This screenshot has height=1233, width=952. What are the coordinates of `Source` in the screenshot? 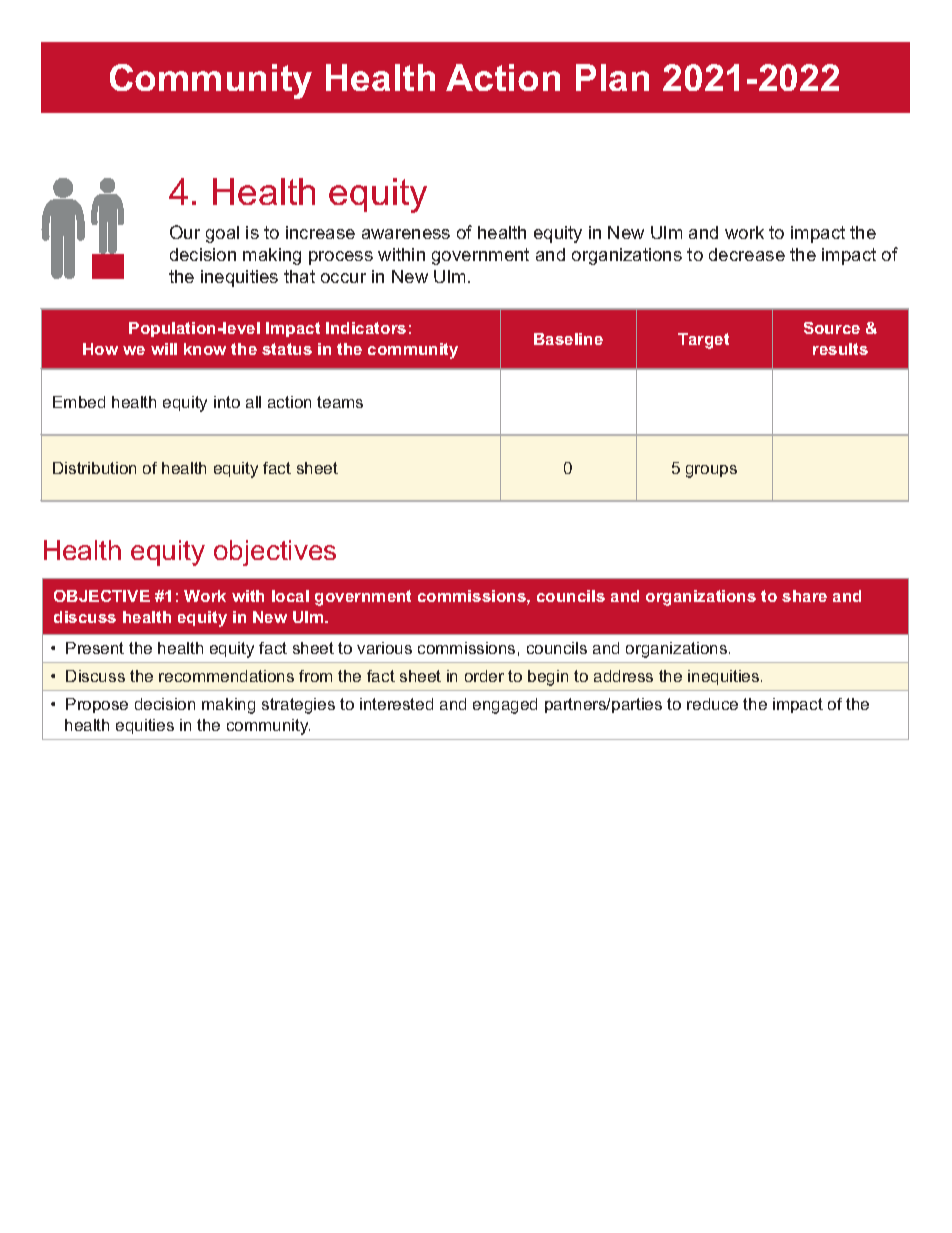 It's located at (832, 328).
